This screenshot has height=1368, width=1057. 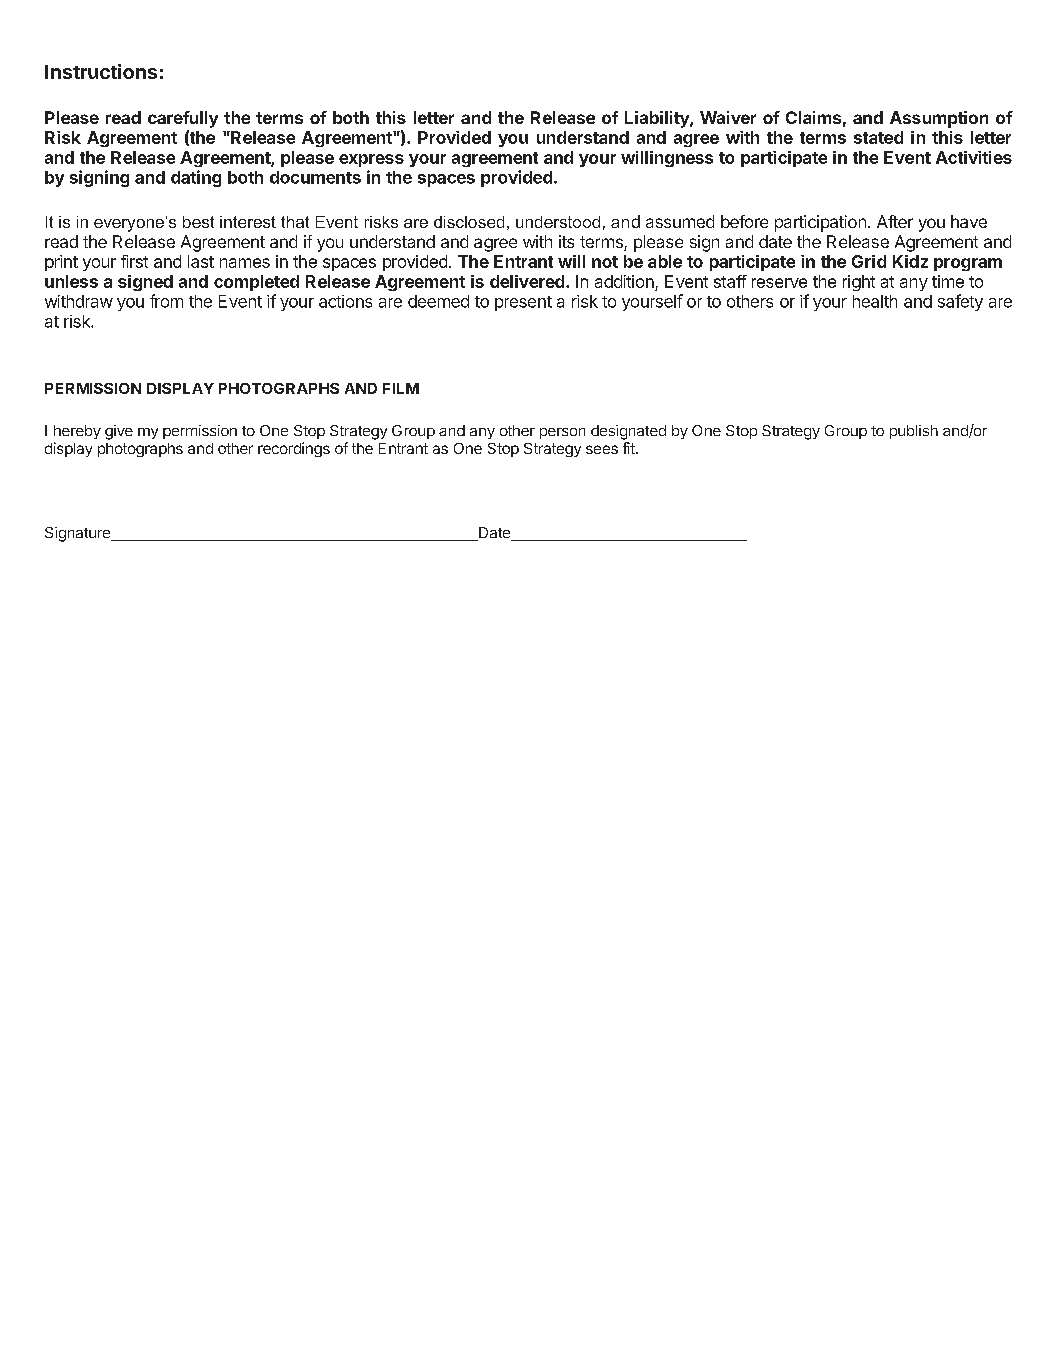 I want to click on best, so click(x=198, y=222).
